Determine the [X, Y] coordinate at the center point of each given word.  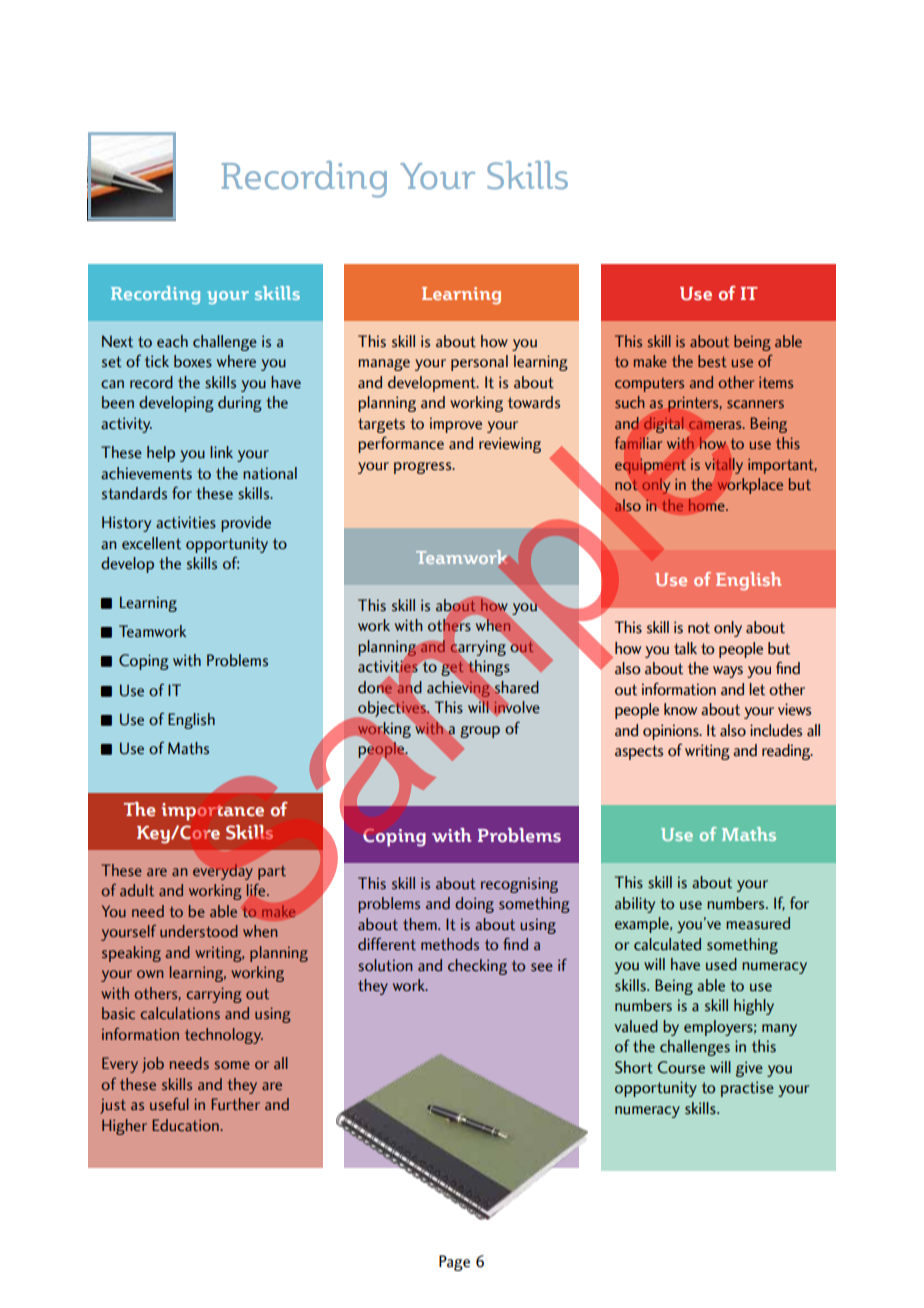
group [480, 732]
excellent [151, 543]
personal [479, 363]
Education [186, 1125]
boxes [193, 361]
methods [450, 944]
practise [747, 1089]
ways [728, 672]
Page [454, 1263]
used [721, 964]
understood [199, 931]
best [712, 361]
